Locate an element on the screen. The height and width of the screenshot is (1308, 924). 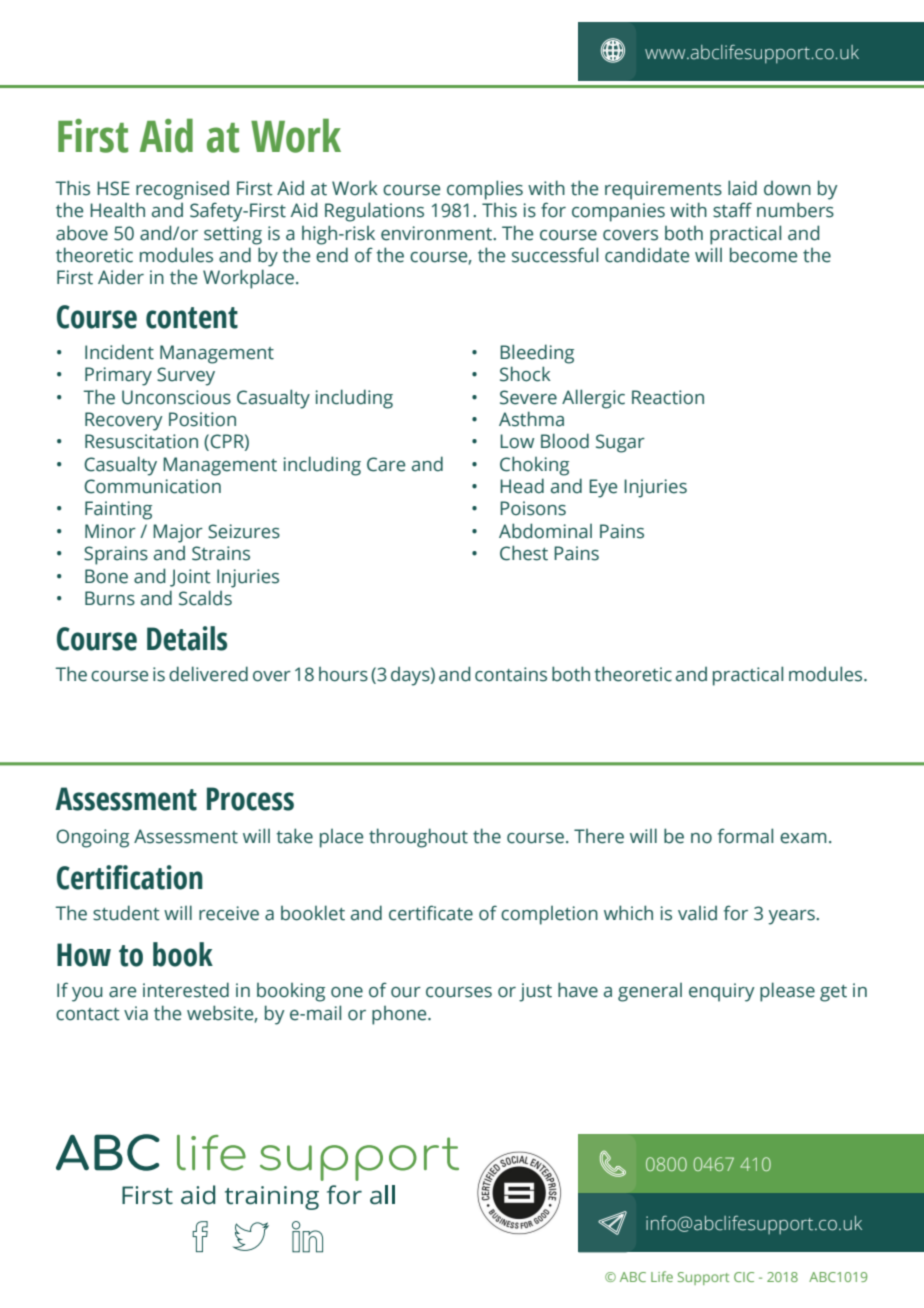
recognised is located at coordinates (182, 190).
